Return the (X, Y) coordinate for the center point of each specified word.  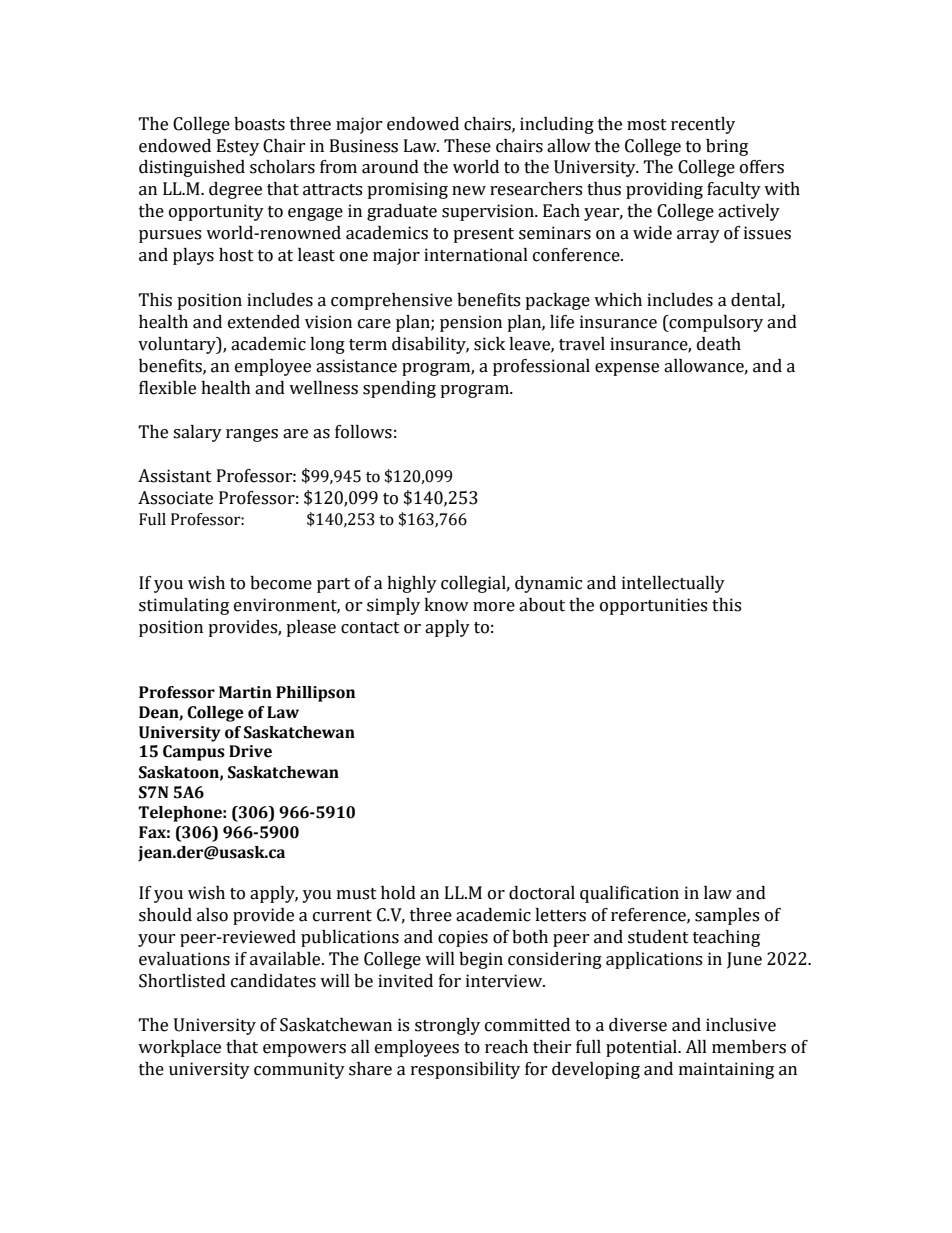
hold (398, 893)
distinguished (192, 168)
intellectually (673, 584)
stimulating (184, 606)
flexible (167, 388)
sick (489, 344)
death (719, 344)
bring (727, 147)
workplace (179, 1048)
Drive (250, 751)
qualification (629, 894)
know (446, 605)
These (467, 146)
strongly (447, 1026)
